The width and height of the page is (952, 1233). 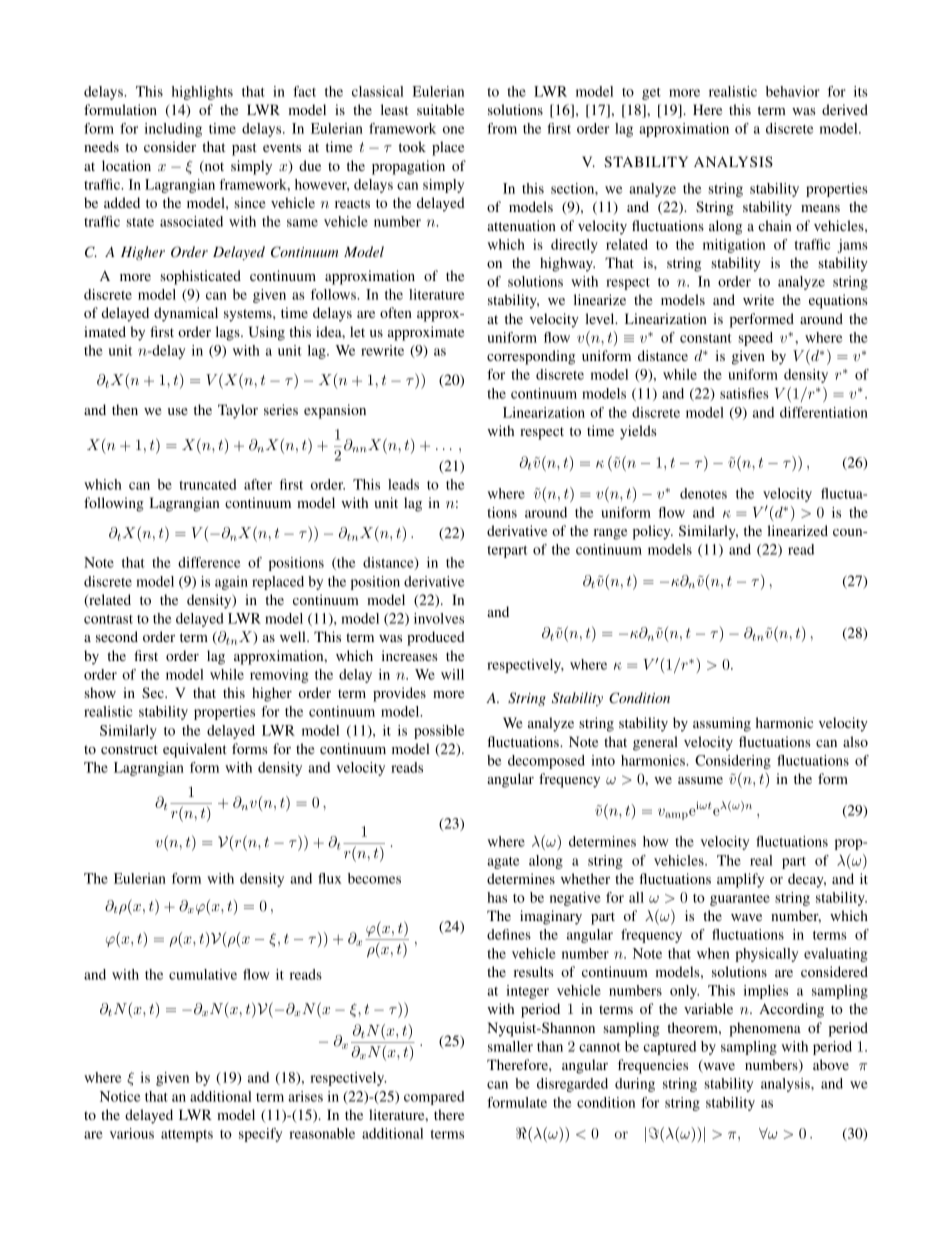 I want to click on behavior, so click(x=793, y=91).
